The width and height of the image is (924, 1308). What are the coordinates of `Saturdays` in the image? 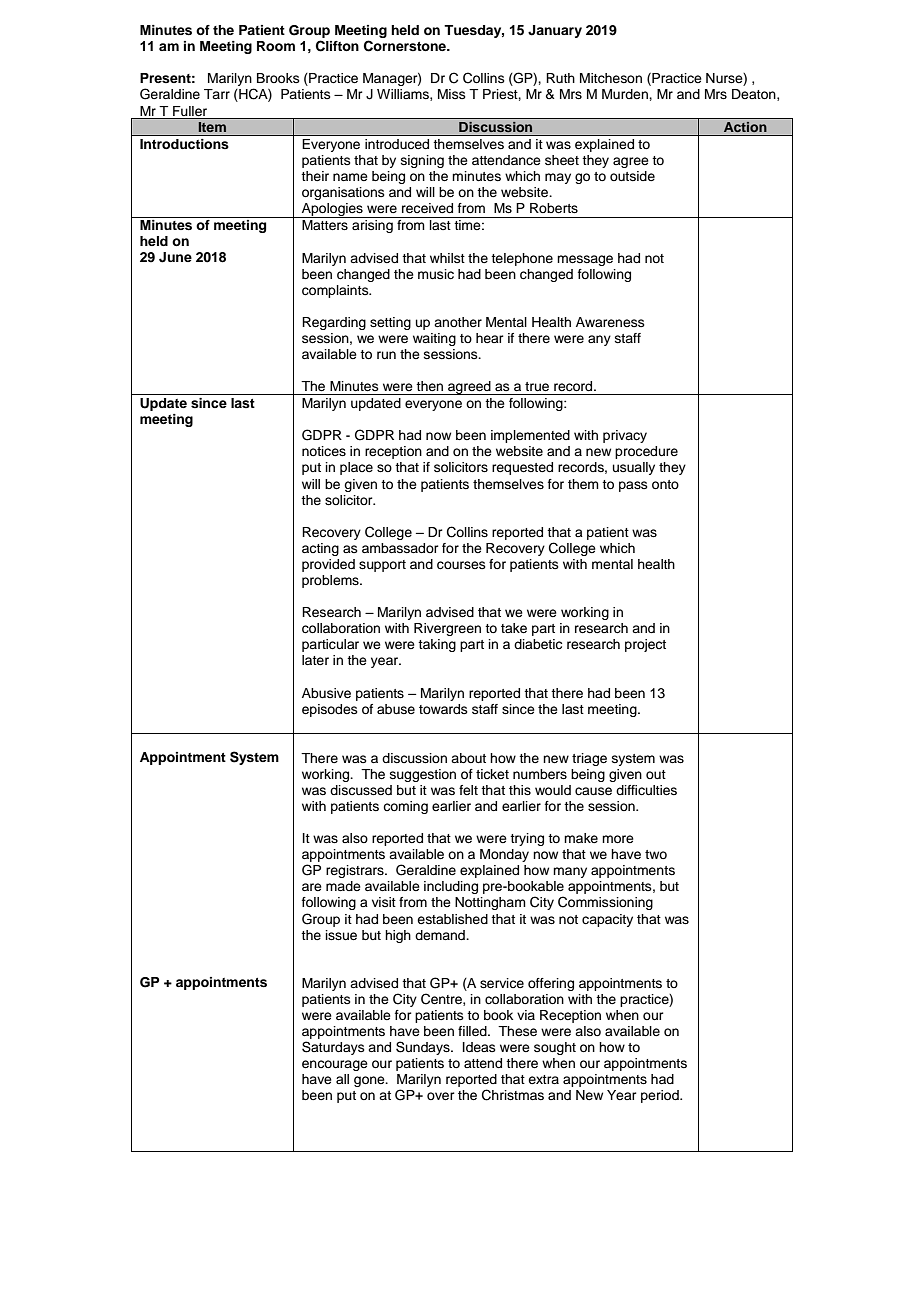 It's located at (333, 1048).
